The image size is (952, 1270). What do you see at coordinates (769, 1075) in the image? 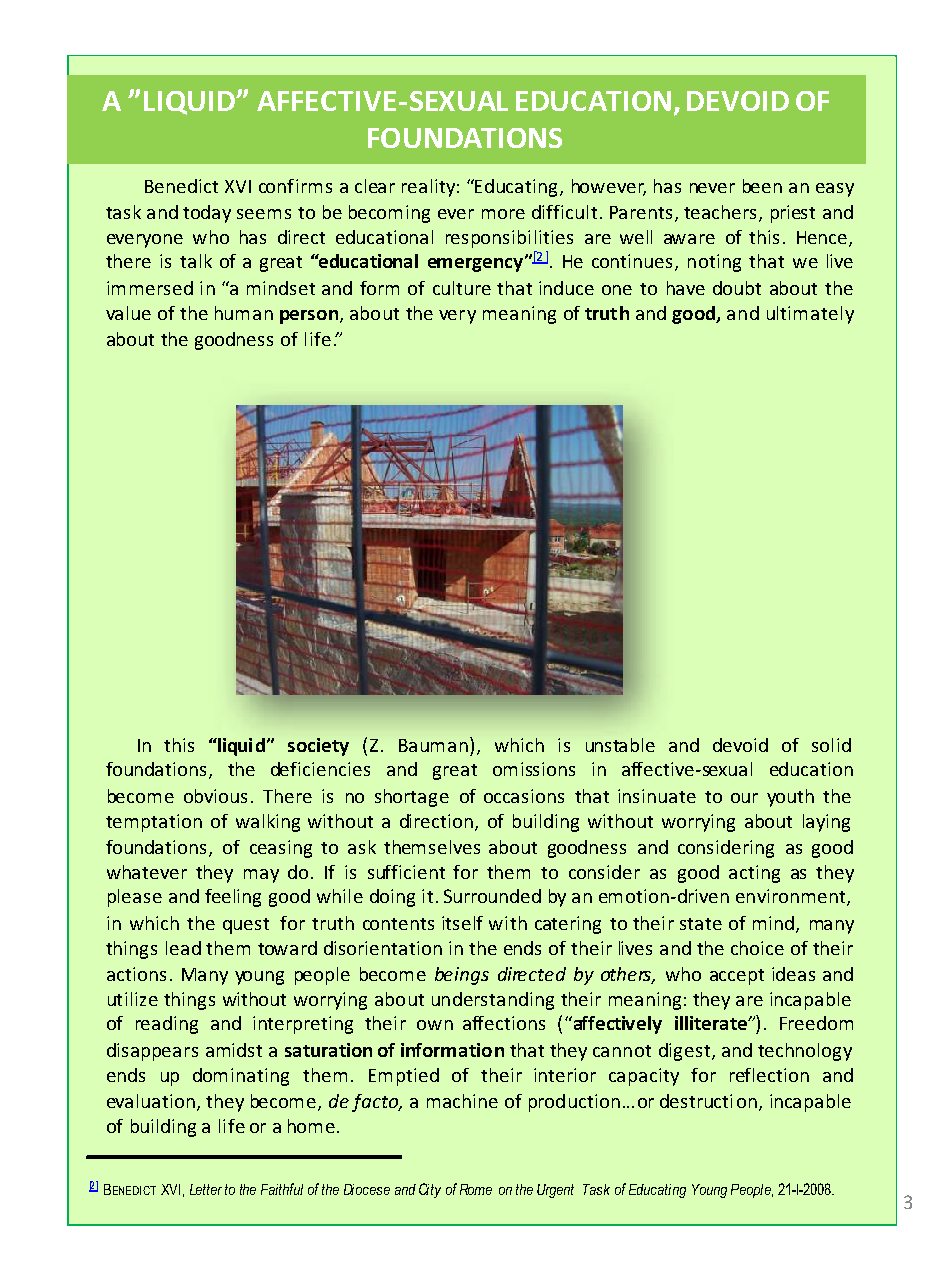
I see `reflection` at bounding box center [769, 1075].
